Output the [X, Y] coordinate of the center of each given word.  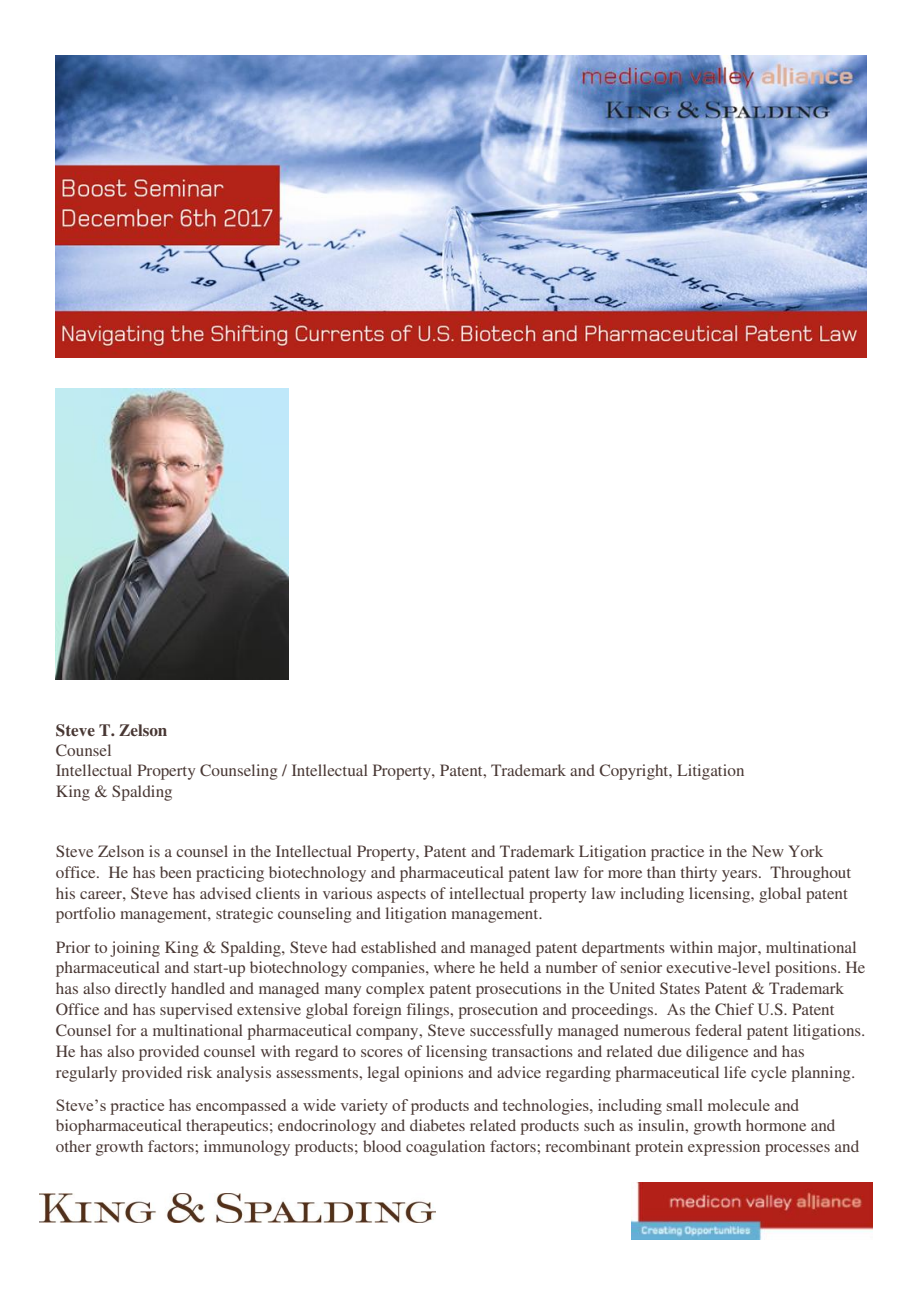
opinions [434, 1074]
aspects [401, 896]
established [398, 947]
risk [199, 1072]
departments [623, 949]
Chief [734, 1009]
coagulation [445, 1148]
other [73, 1146]
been [176, 872]
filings [429, 1011]
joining [135, 949]
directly [140, 990]
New [768, 851]
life [735, 1072]
